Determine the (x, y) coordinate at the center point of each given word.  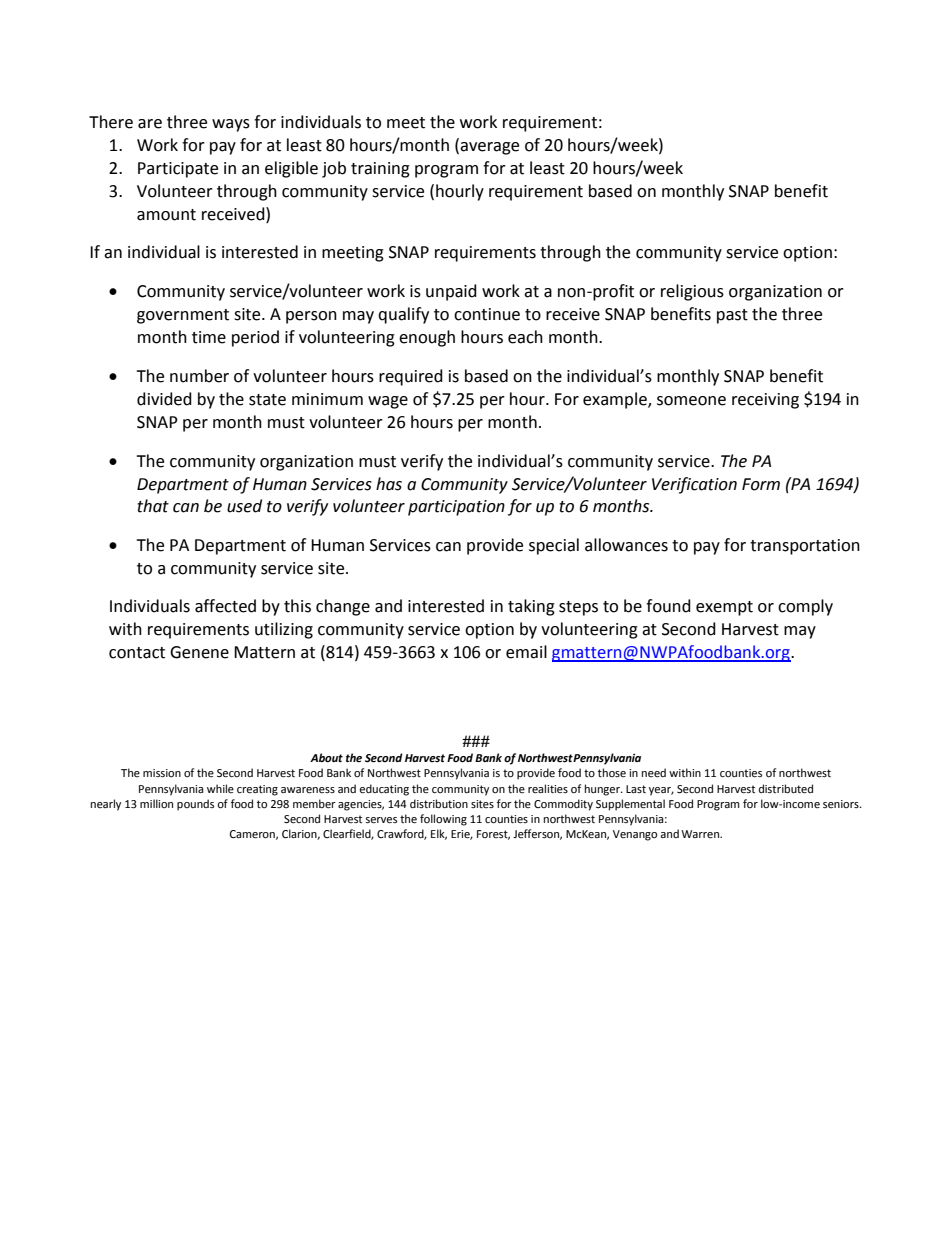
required (411, 377)
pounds (195, 805)
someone (691, 401)
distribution (439, 803)
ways (231, 125)
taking (531, 607)
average (488, 148)
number (199, 376)
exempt (724, 608)
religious (692, 292)
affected (225, 606)
